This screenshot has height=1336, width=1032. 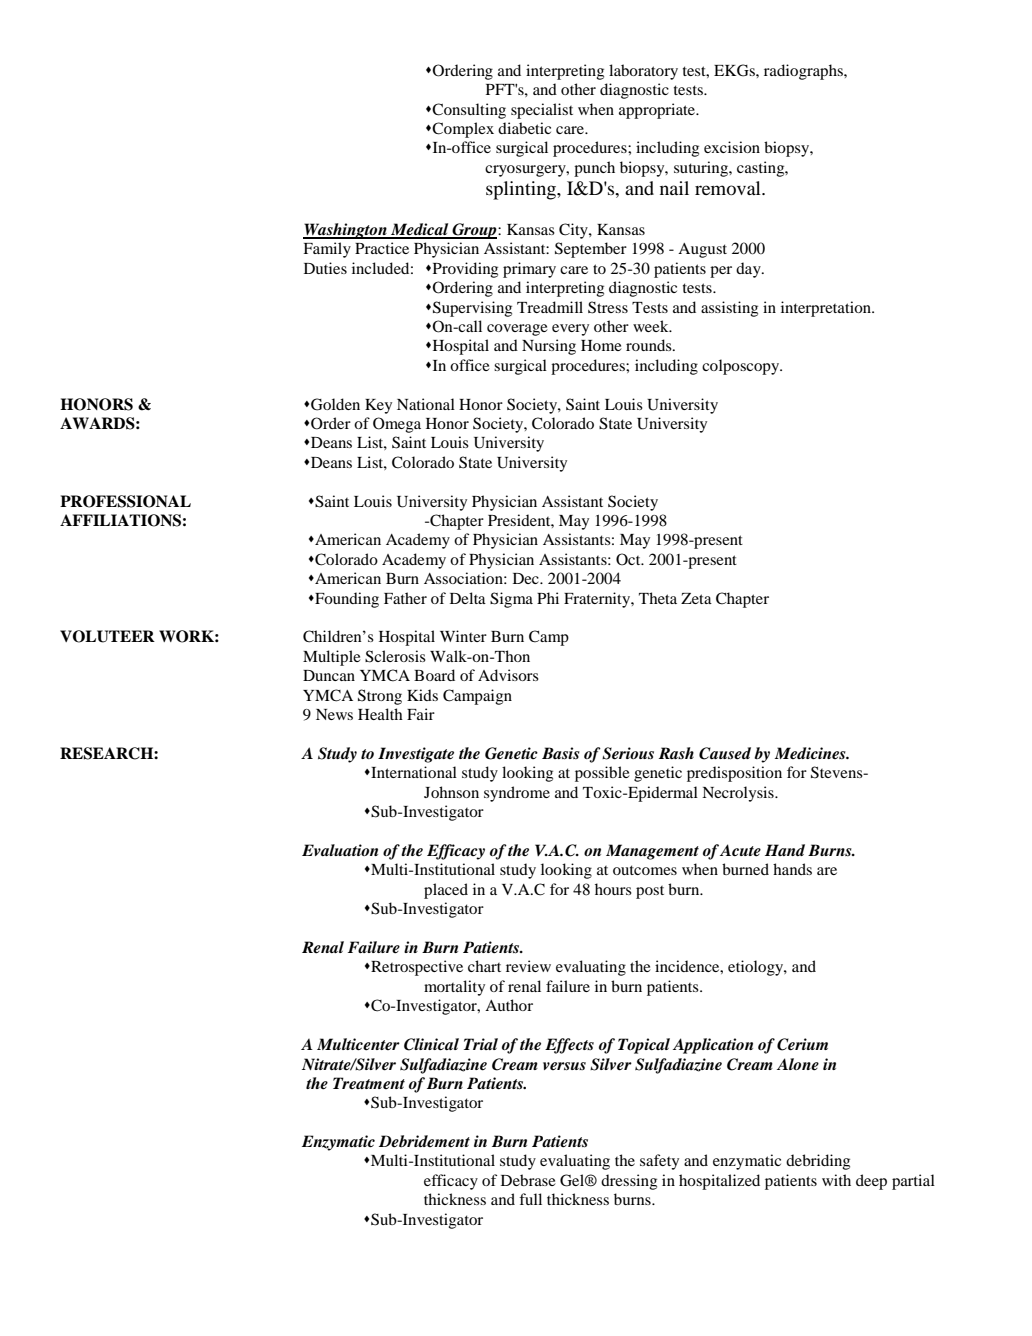 What do you see at coordinates (346, 231) in the screenshot?
I see `Washington` at bounding box center [346, 231].
